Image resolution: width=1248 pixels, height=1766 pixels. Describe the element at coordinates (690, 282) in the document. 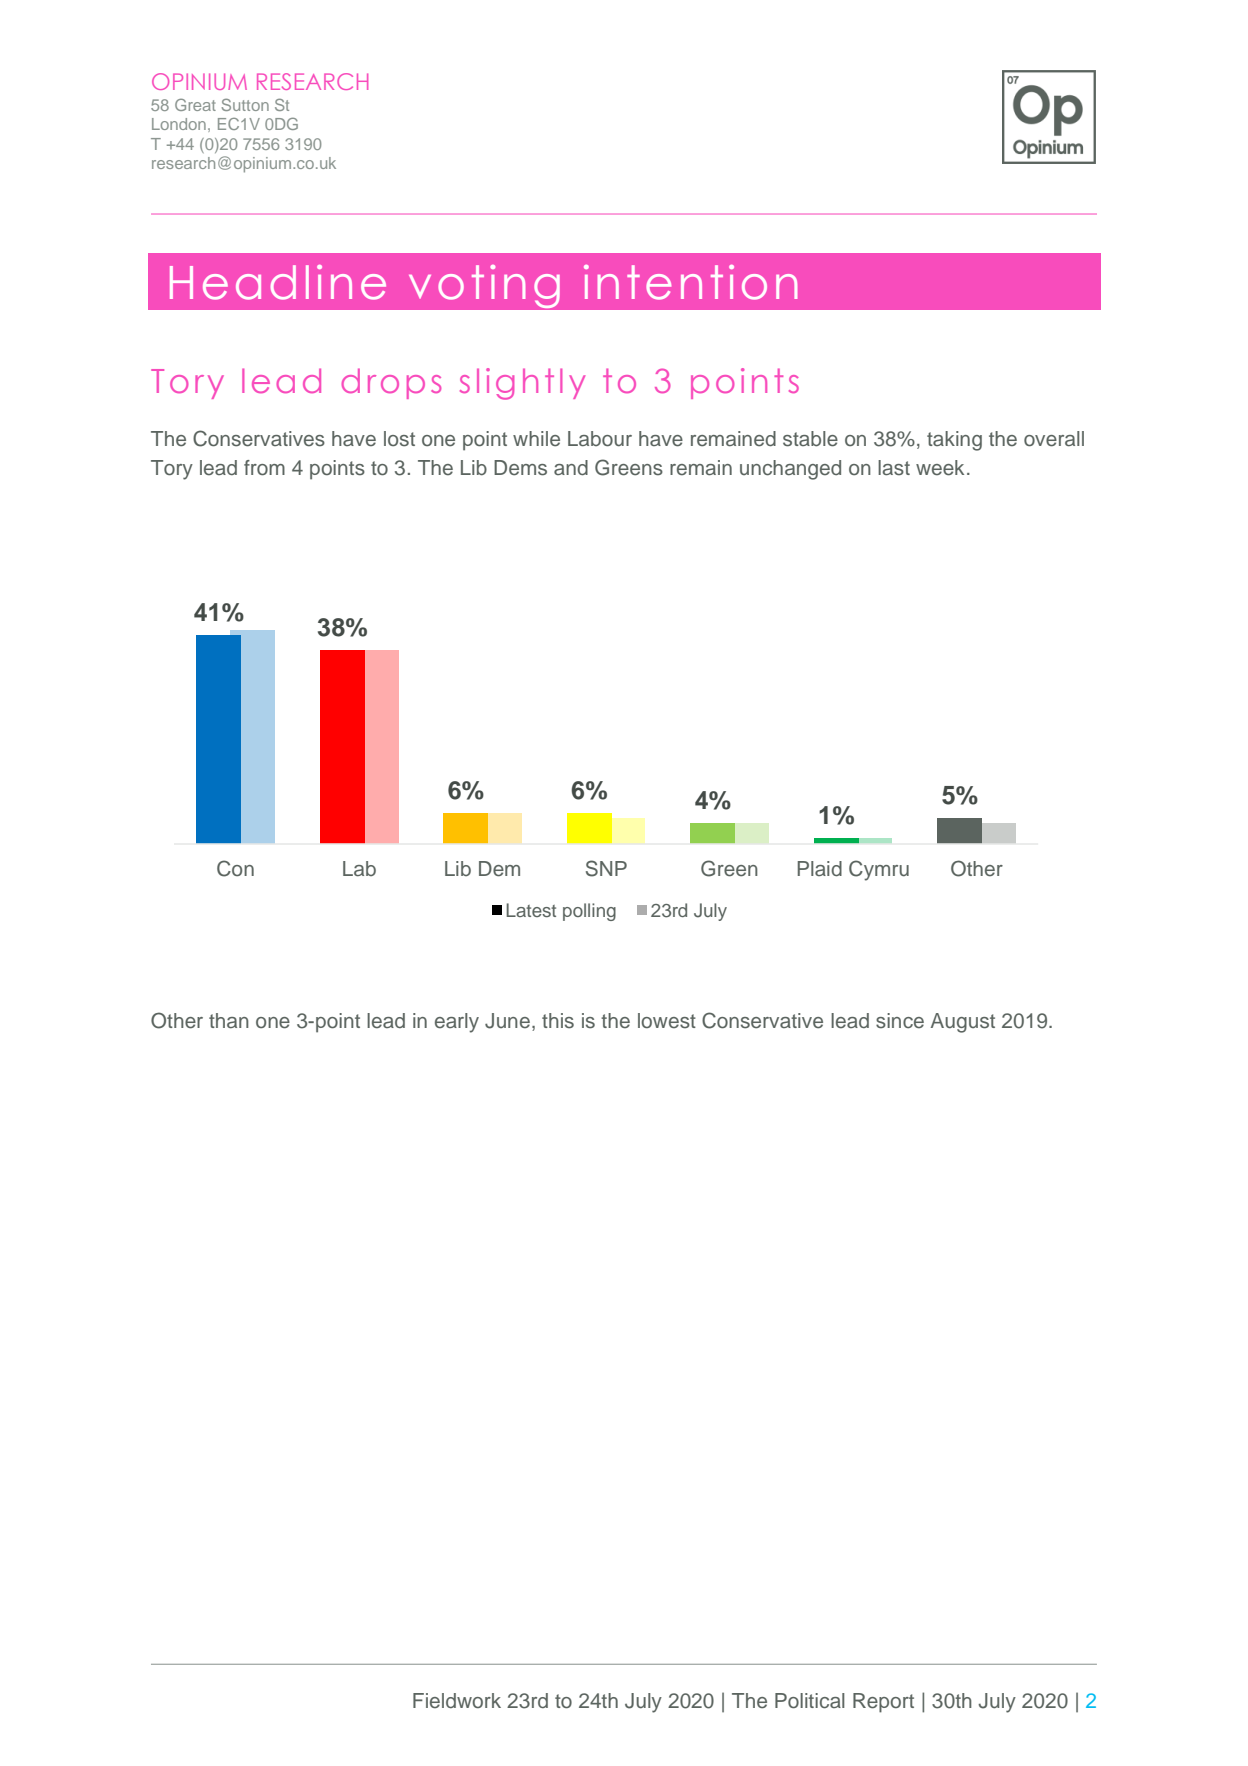

I see `intention` at that location.
